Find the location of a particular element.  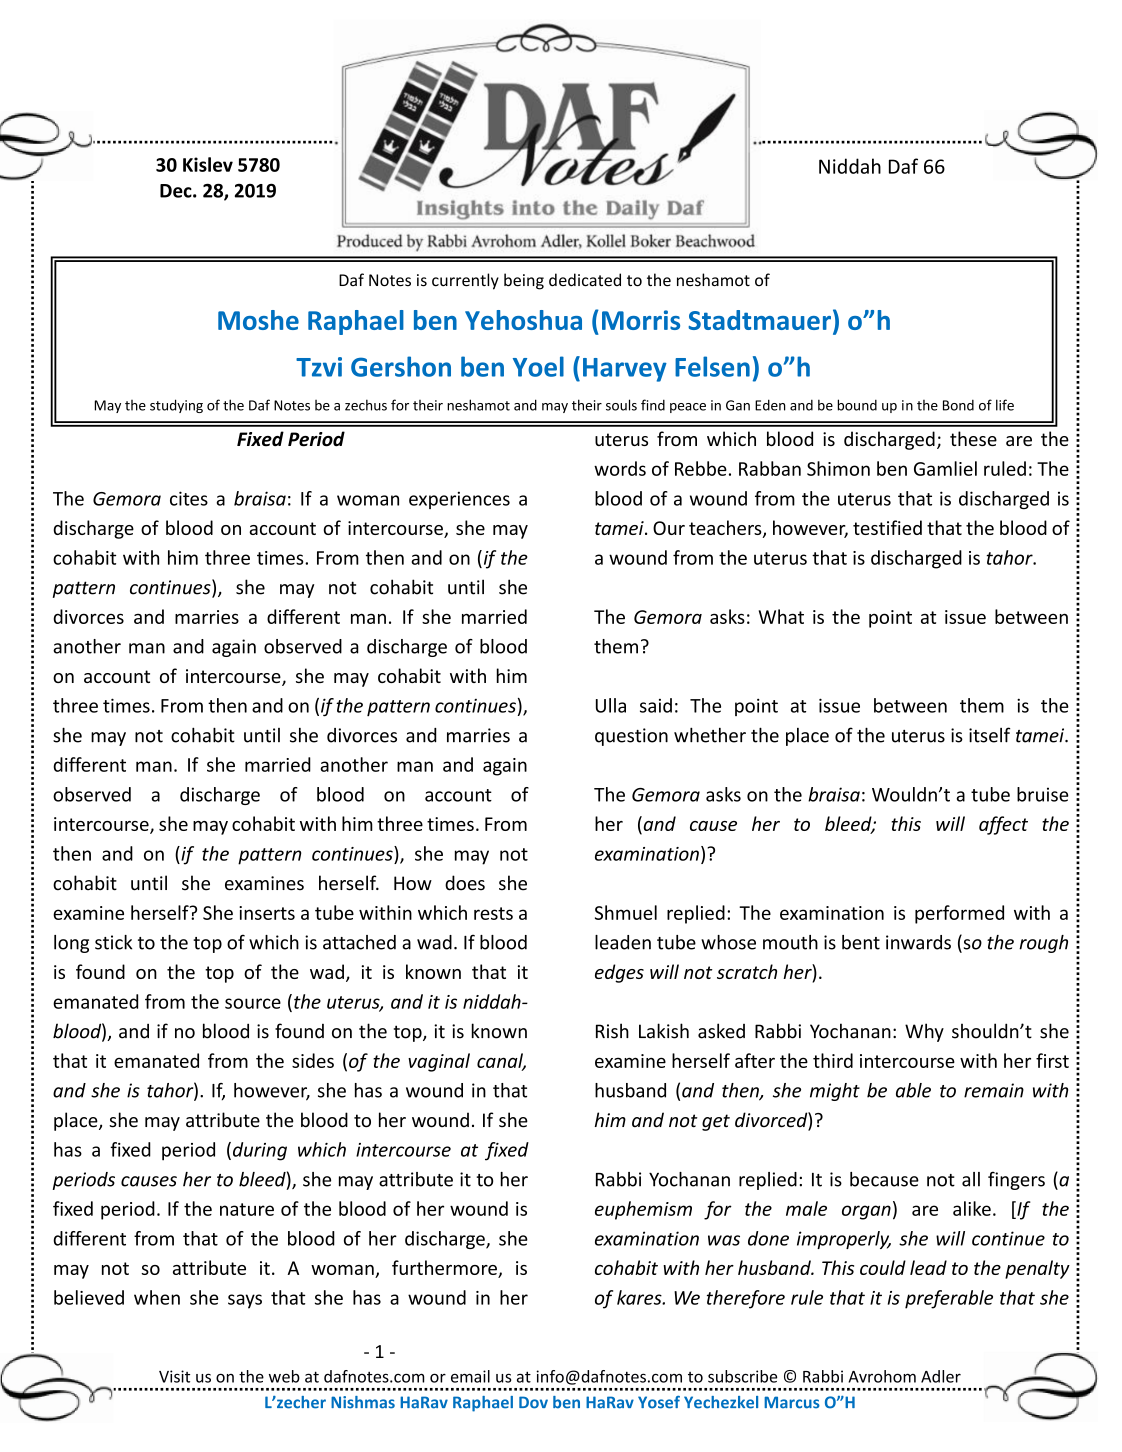

vaginal is located at coordinates (439, 1062).
